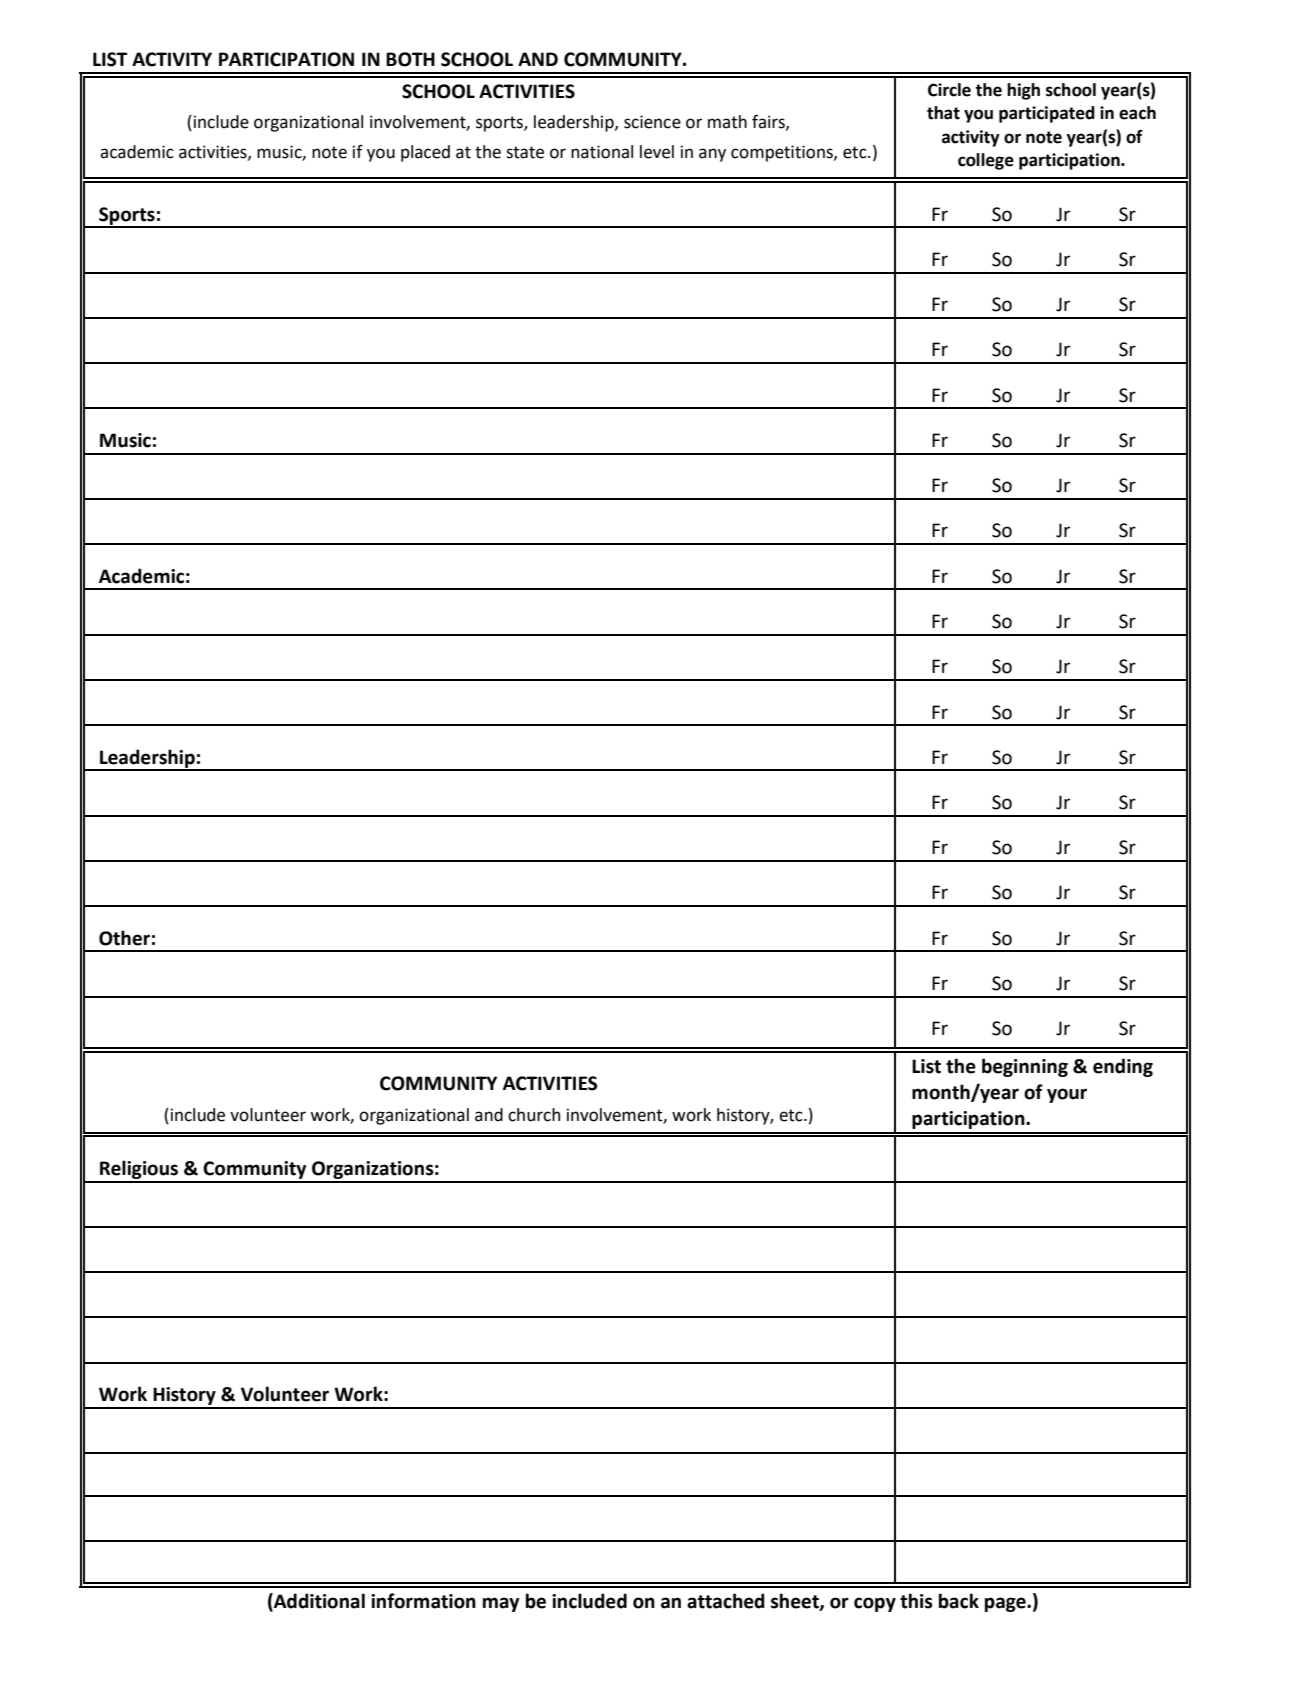  What do you see at coordinates (410, 59) in the page?
I see `BOTH` at bounding box center [410, 59].
